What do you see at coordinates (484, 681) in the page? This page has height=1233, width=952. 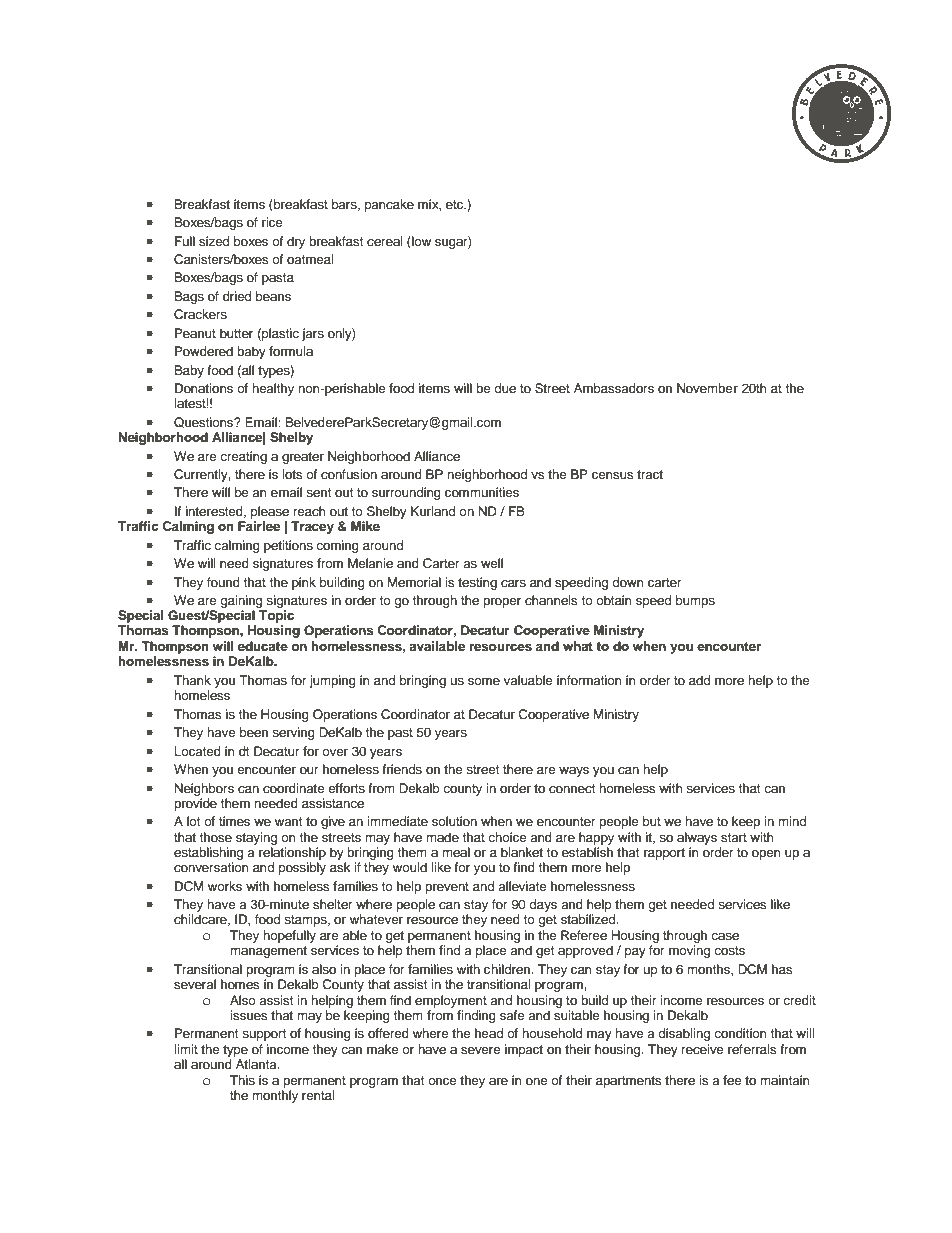 I see `some` at bounding box center [484, 681].
